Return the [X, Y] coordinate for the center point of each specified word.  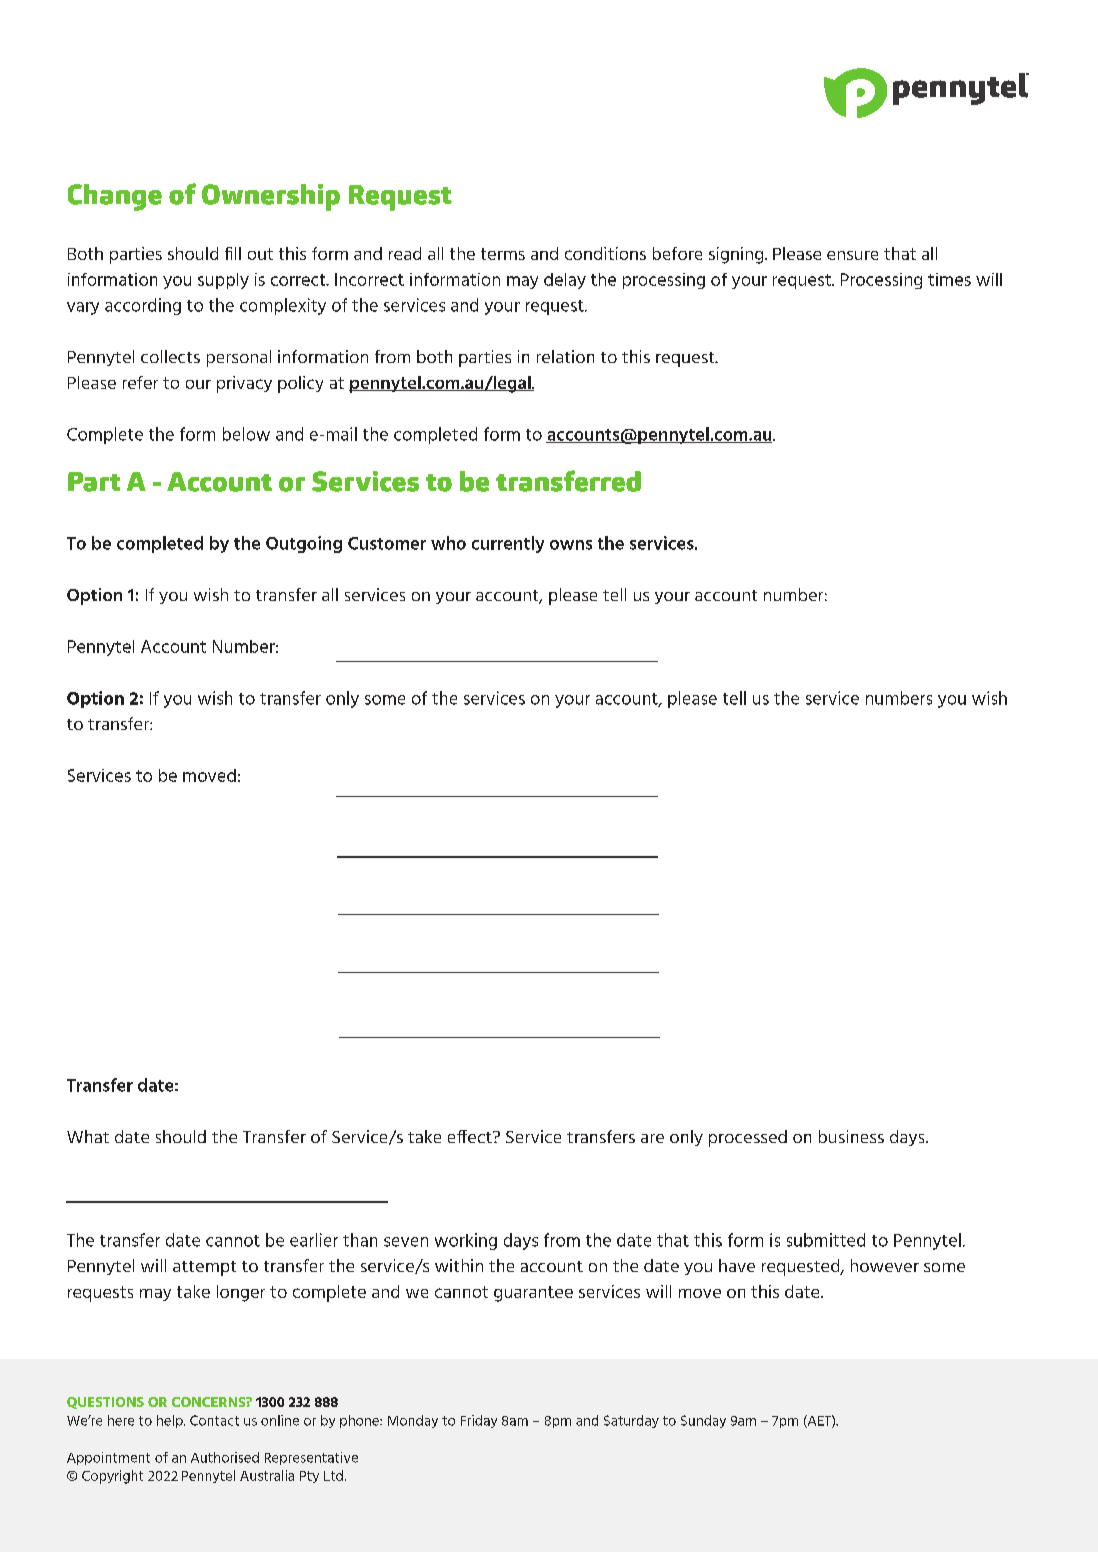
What [88, 1136]
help [171, 1421]
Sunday [703, 1421]
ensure [852, 255]
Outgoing [304, 544]
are [652, 1138]
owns [571, 545]
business [851, 1136]
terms [503, 254]
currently [508, 544]
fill [233, 253]
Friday [479, 1421]
